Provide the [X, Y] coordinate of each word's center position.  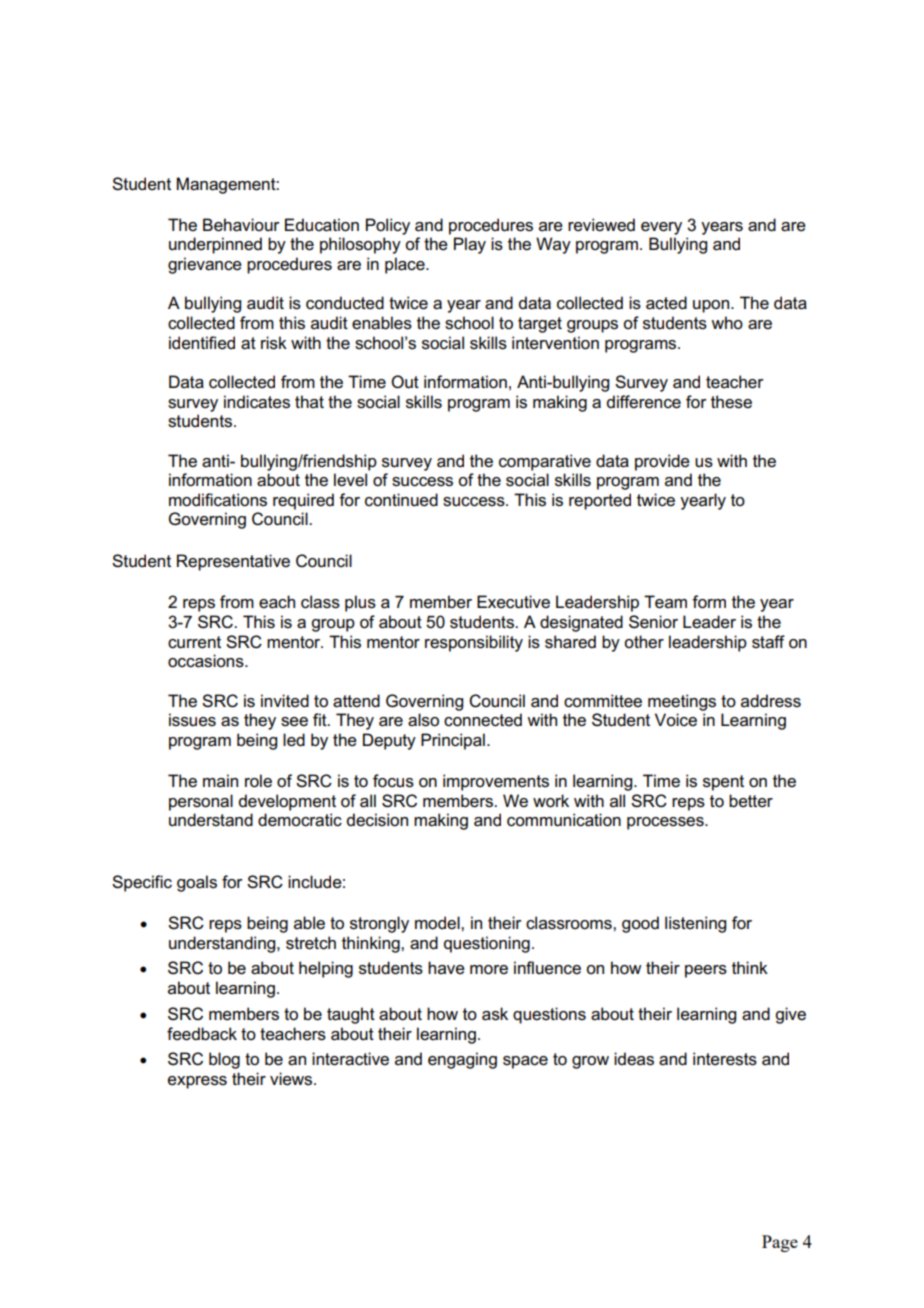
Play [470, 245]
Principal [453, 741]
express [197, 1082]
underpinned [215, 245]
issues [192, 720]
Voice [676, 720]
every [661, 228]
